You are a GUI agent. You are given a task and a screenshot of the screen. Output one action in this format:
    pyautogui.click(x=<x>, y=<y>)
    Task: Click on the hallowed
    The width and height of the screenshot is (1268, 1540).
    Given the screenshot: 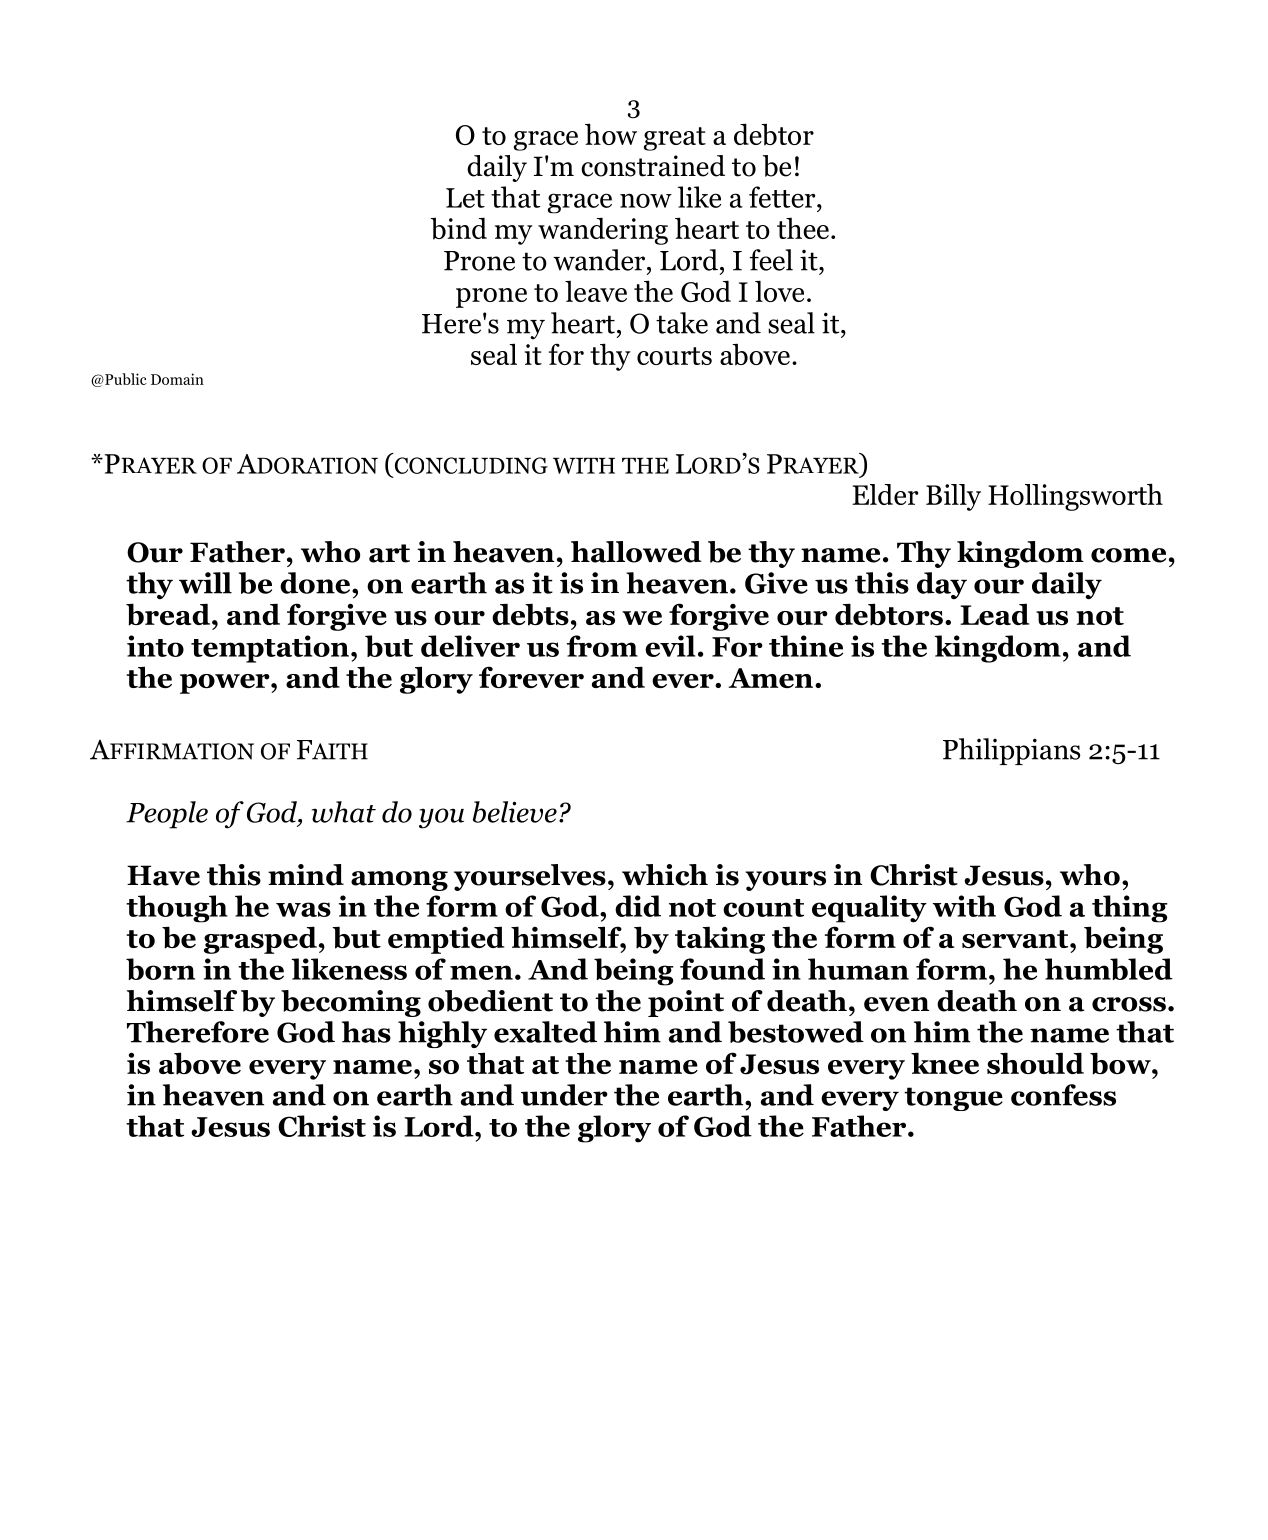 What is the action you would take?
    pyautogui.click(x=636, y=552)
